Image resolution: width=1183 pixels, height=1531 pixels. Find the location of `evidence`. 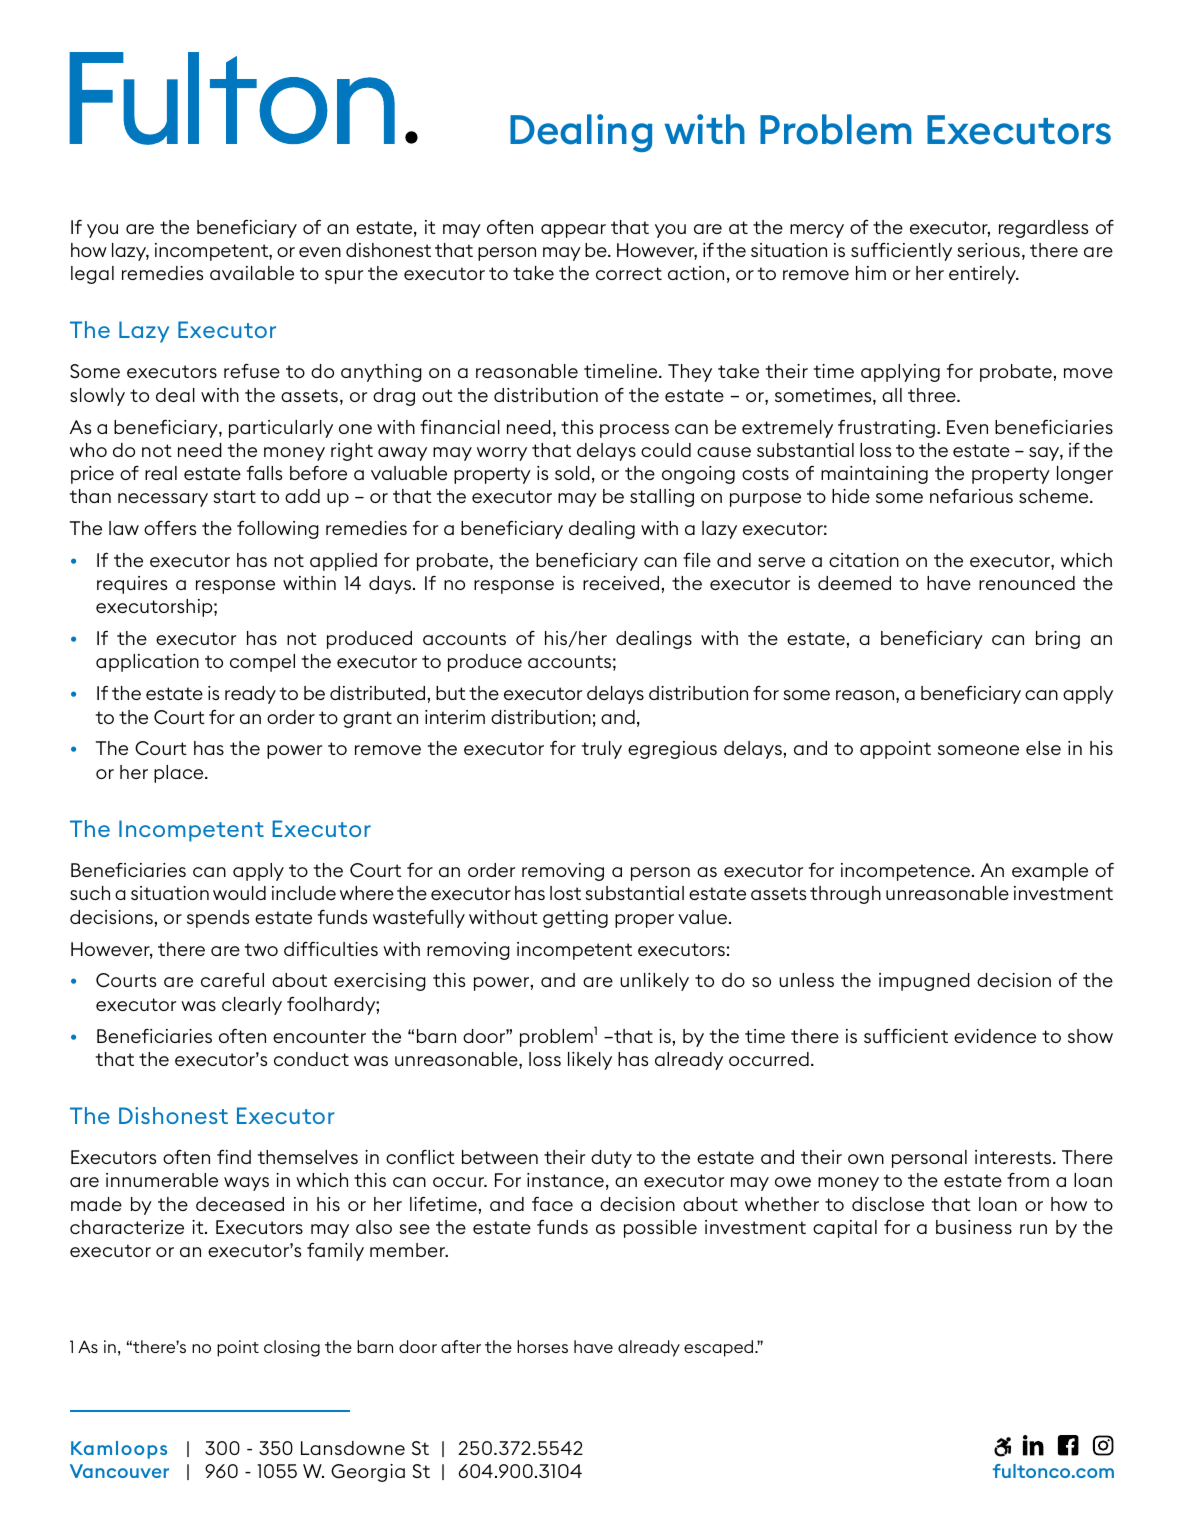

evidence is located at coordinates (995, 1036).
